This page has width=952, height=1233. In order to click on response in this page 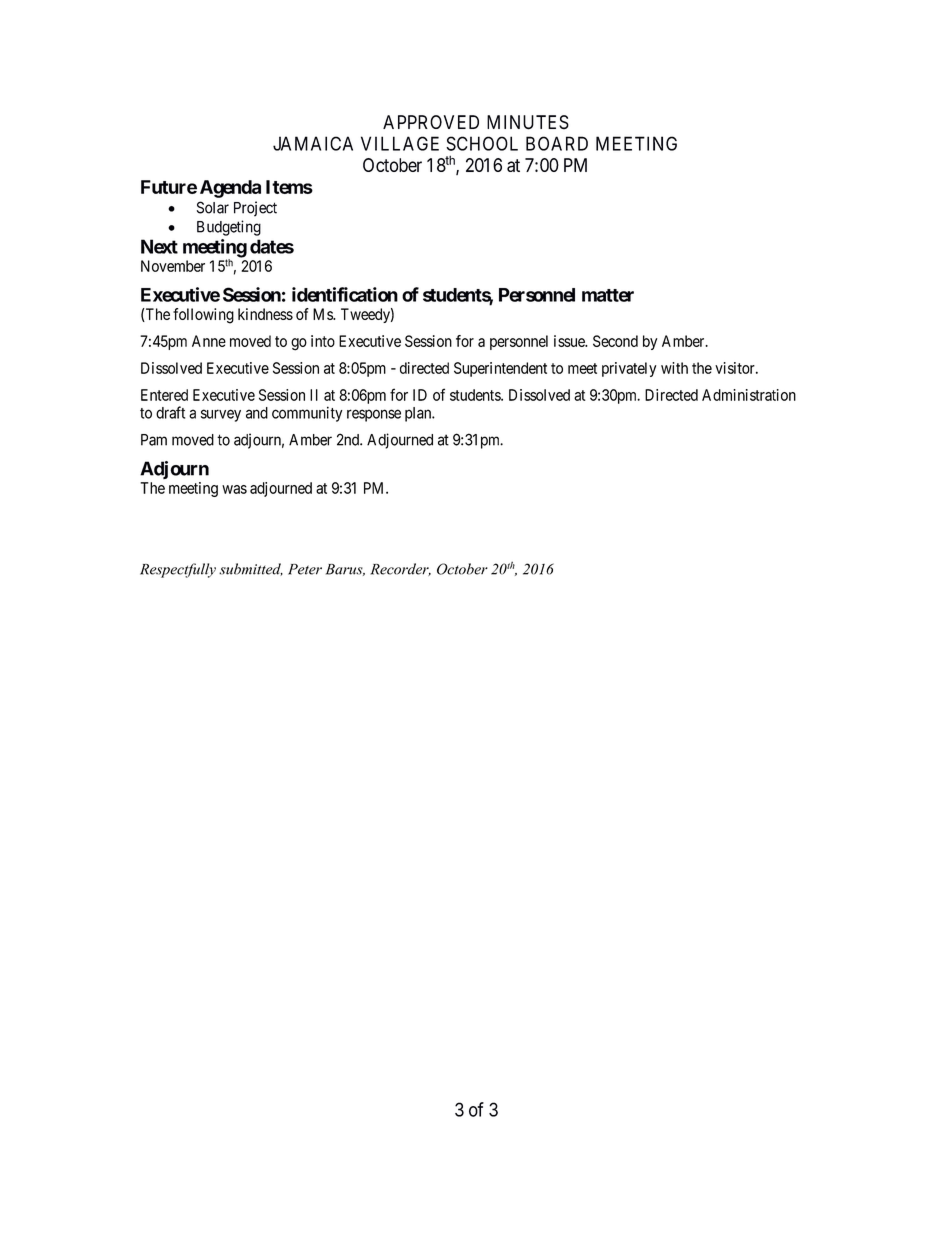, I will do `click(374, 415)`.
